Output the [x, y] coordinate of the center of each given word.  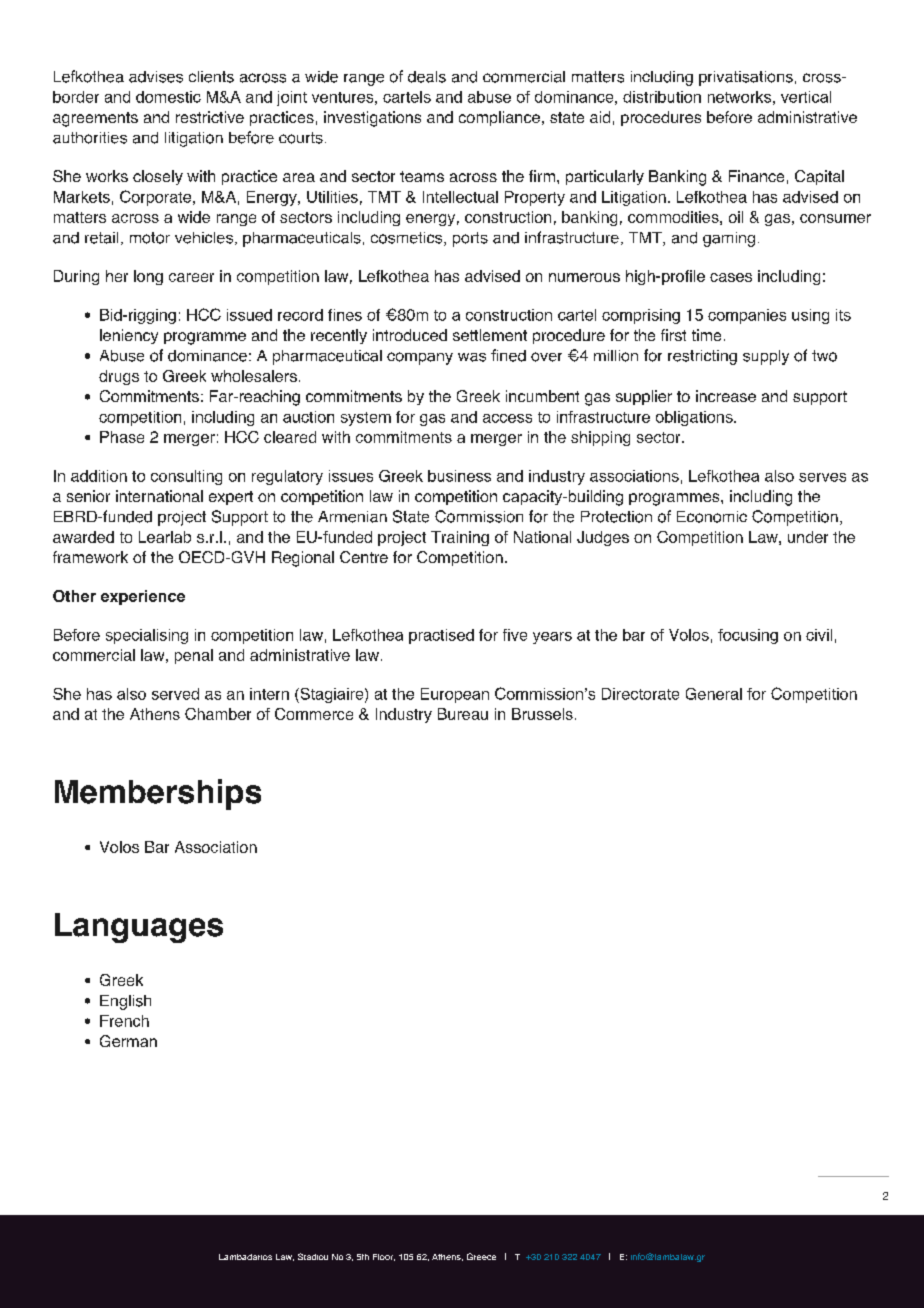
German [128, 1041]
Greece [481, 1256]
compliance [499, 118]
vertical [806, 97]
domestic [168, 97]
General [714, 694]
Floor [384, 1257]
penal [194, 656]
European [455, 695]
